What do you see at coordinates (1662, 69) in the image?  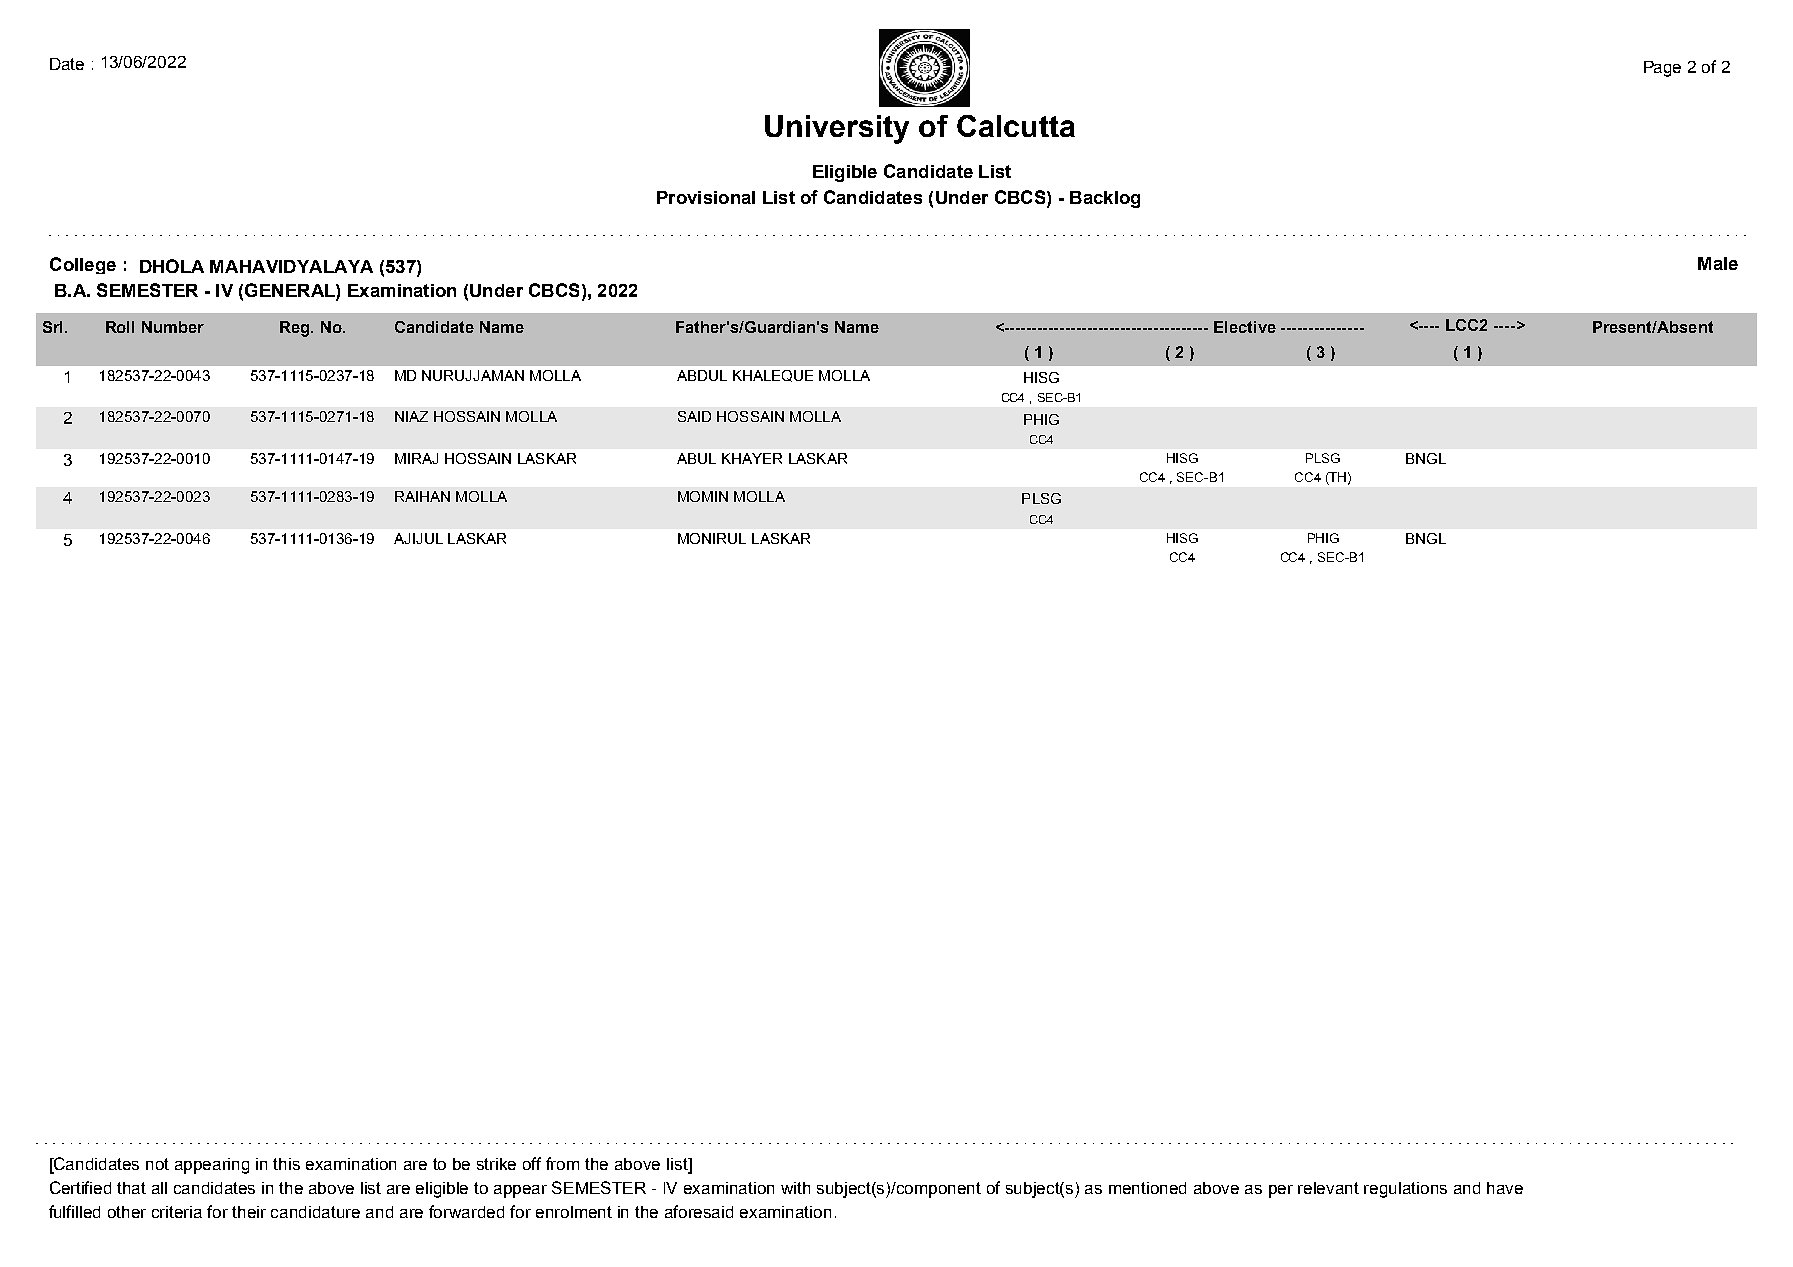 I see `Page` at bounding box center [1662, 69].
